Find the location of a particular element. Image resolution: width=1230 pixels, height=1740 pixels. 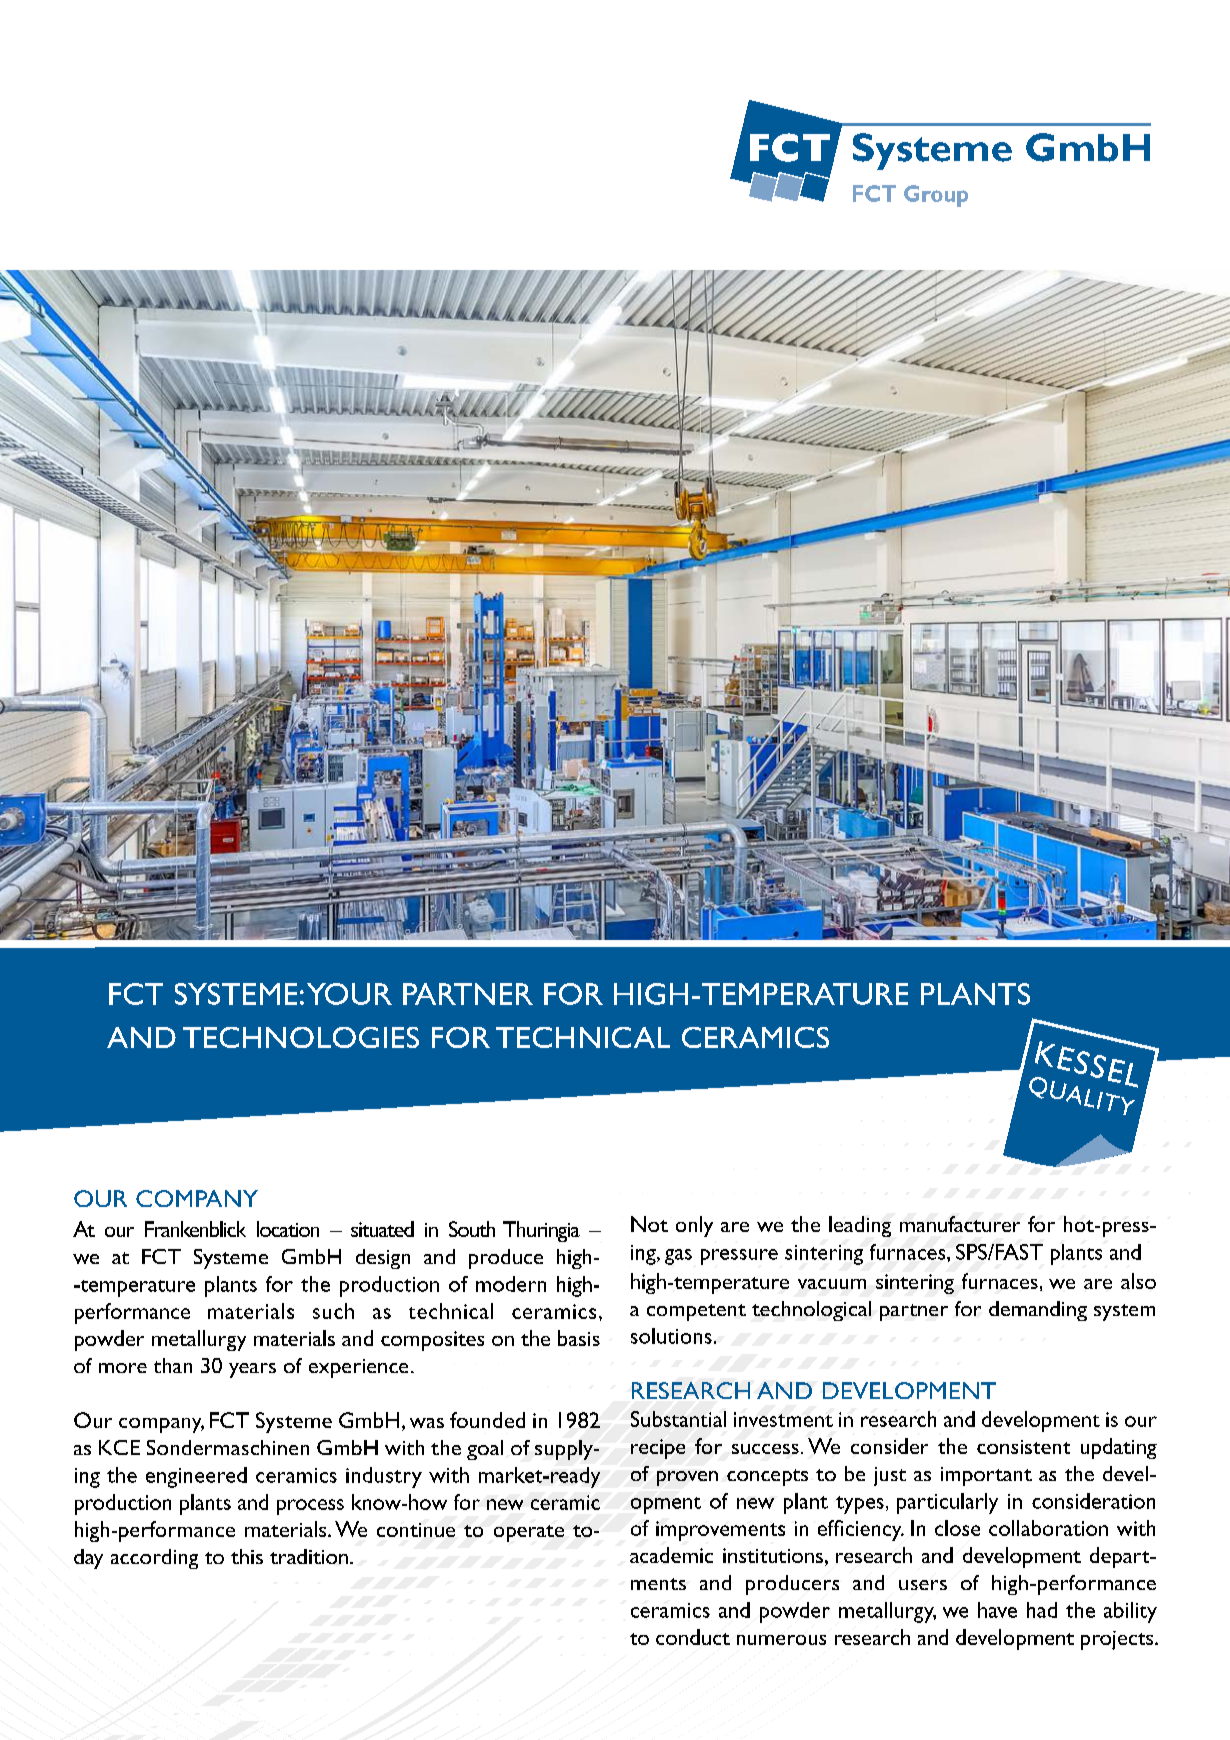

such is located at coordinates (333, 1311).
